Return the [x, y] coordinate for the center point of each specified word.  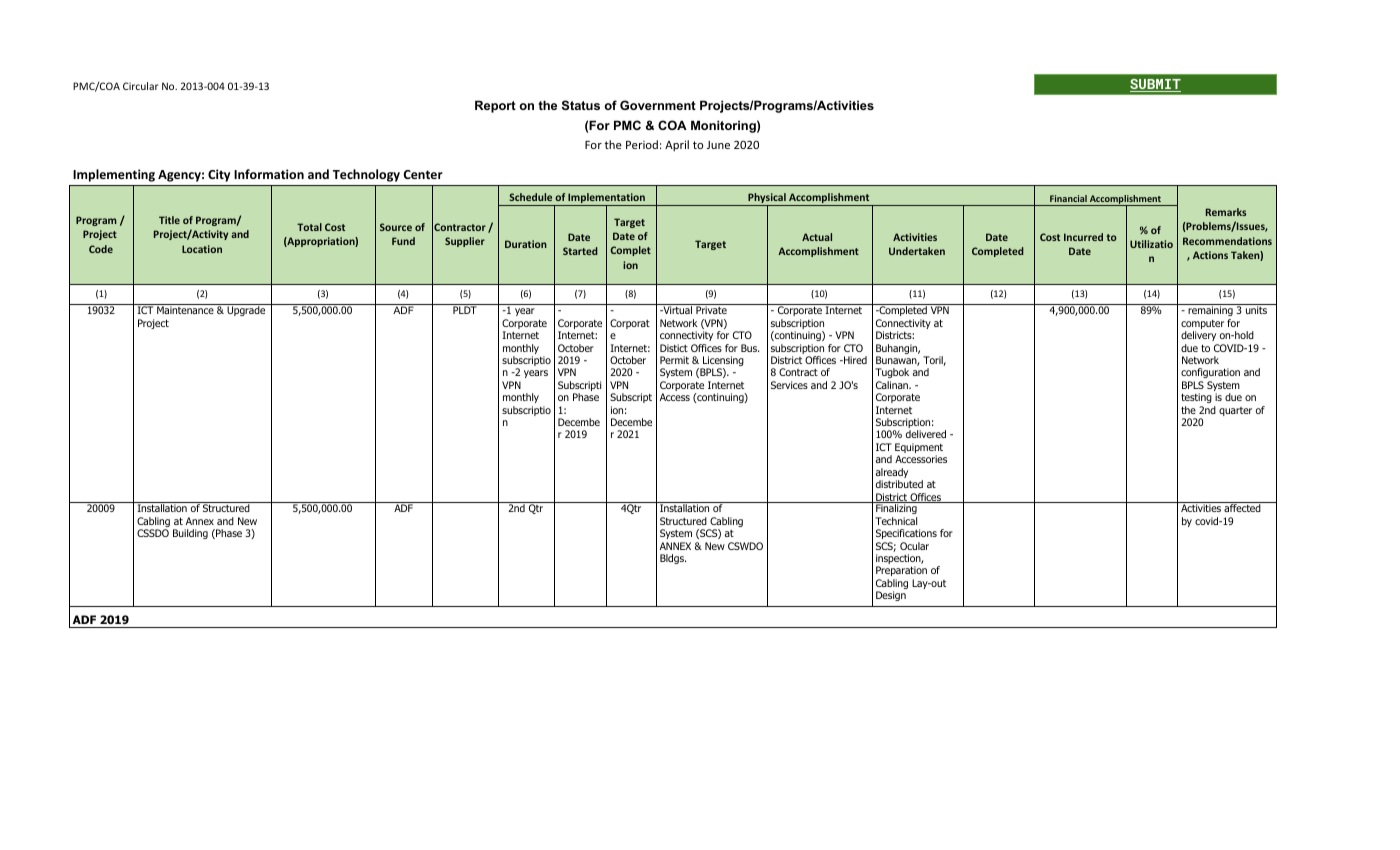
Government [658, 105]
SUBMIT [1155, 85]
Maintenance [185, 310]
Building [190, 534]
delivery [1198, 336]
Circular [140, 86]
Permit [674, 360]
